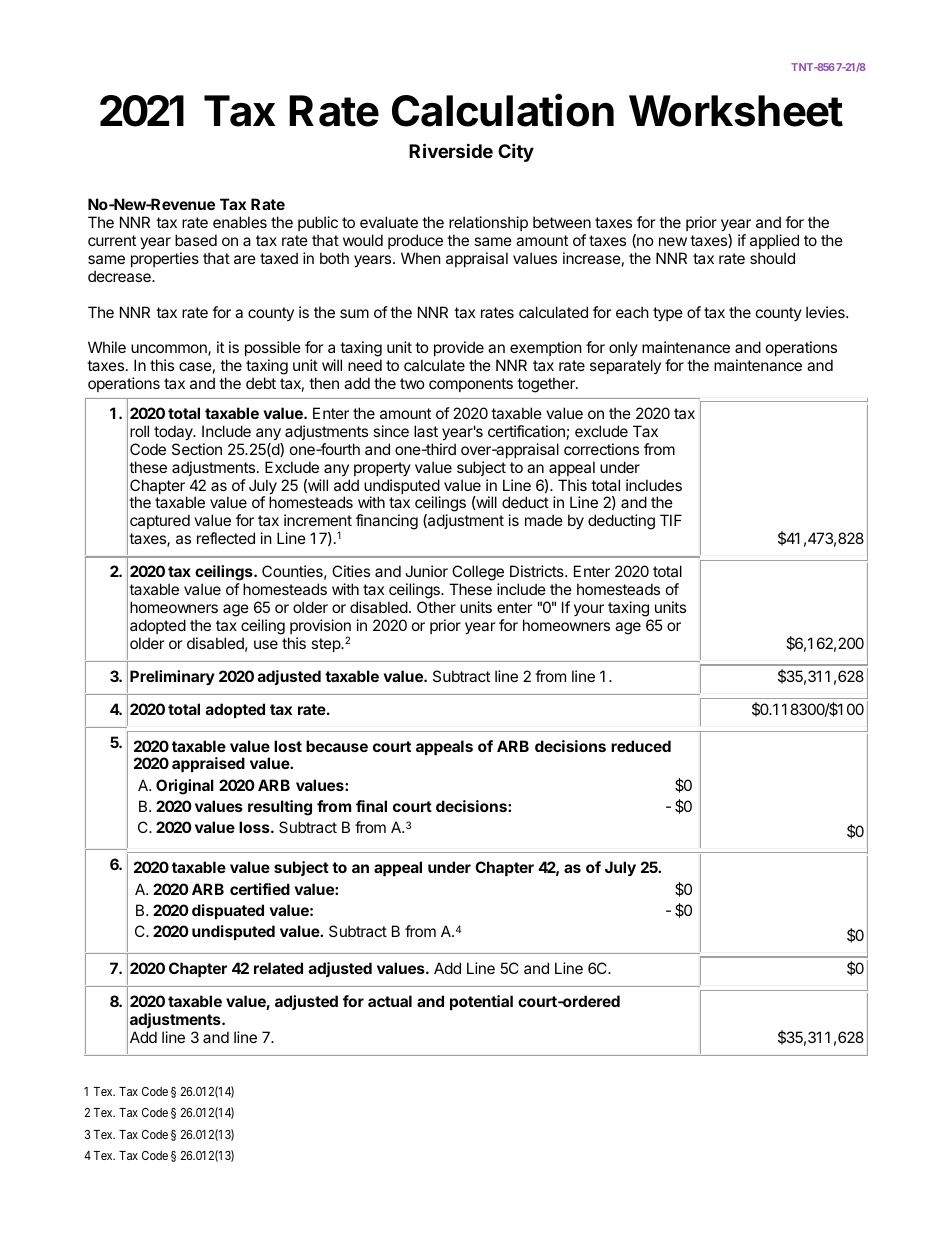 This document has height=1233, width=952. What do you see at coordinates (174, 432) in the document?
I see `today` at bounding box center [174, 432].
